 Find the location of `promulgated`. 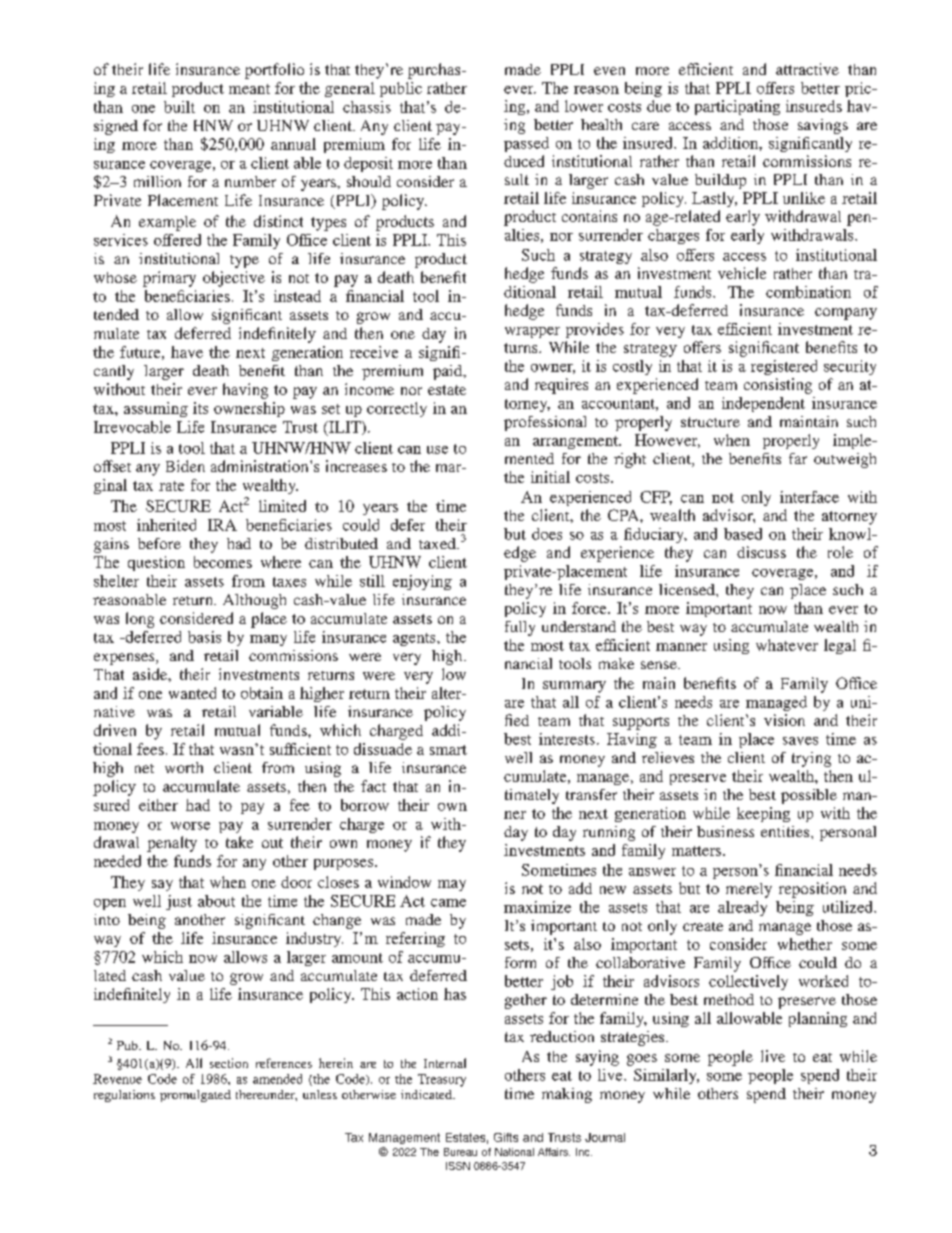

promulgated is located at coordinates (195, 1096).
